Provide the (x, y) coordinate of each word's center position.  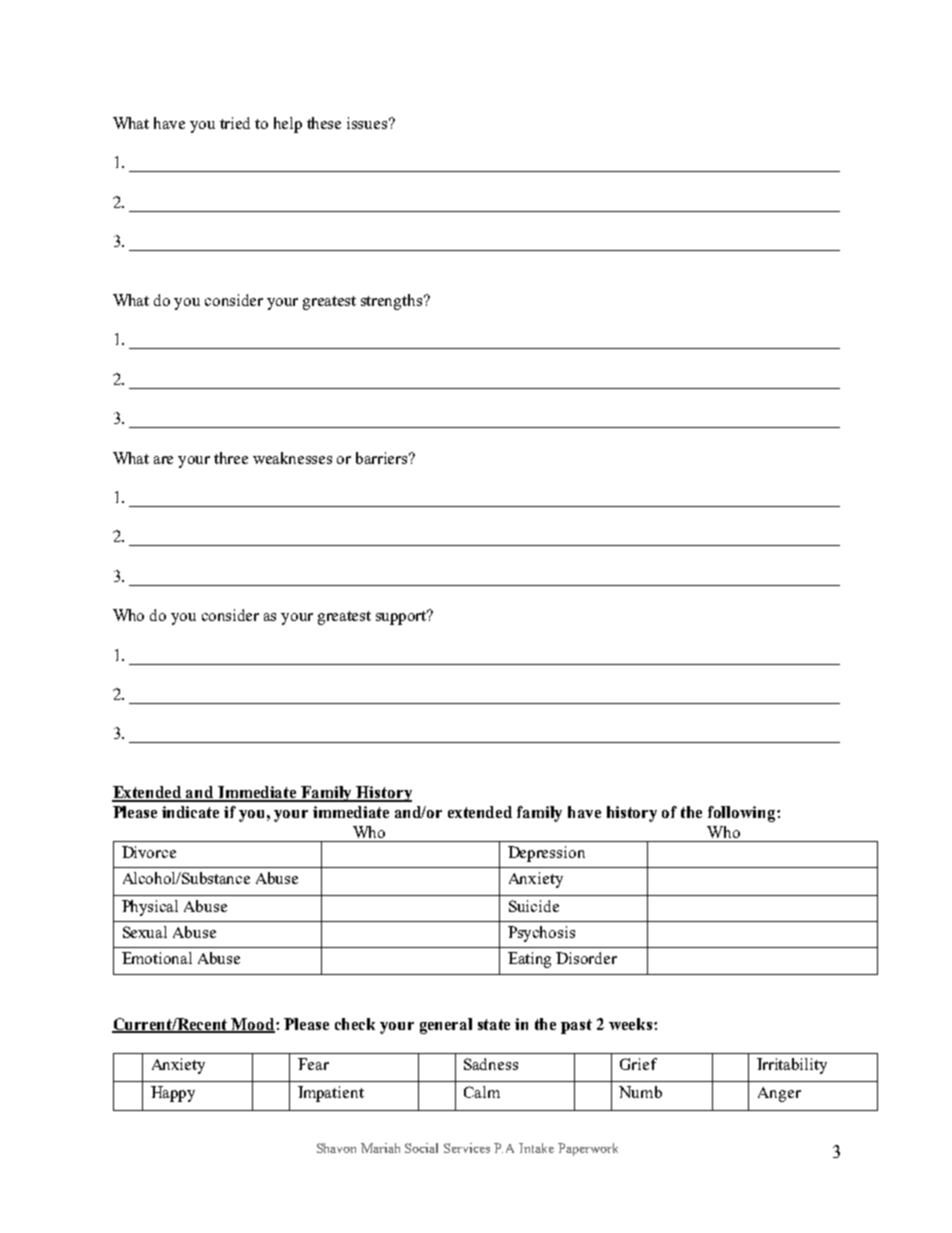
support (402, 617)
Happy (173, 1094)
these (324, 123)
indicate (190, 812)
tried (235, 123)
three (231, 458)
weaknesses (292, 458)
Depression (546, 854)
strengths (391, 302)
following (743, 814)
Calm (482, 1092)
